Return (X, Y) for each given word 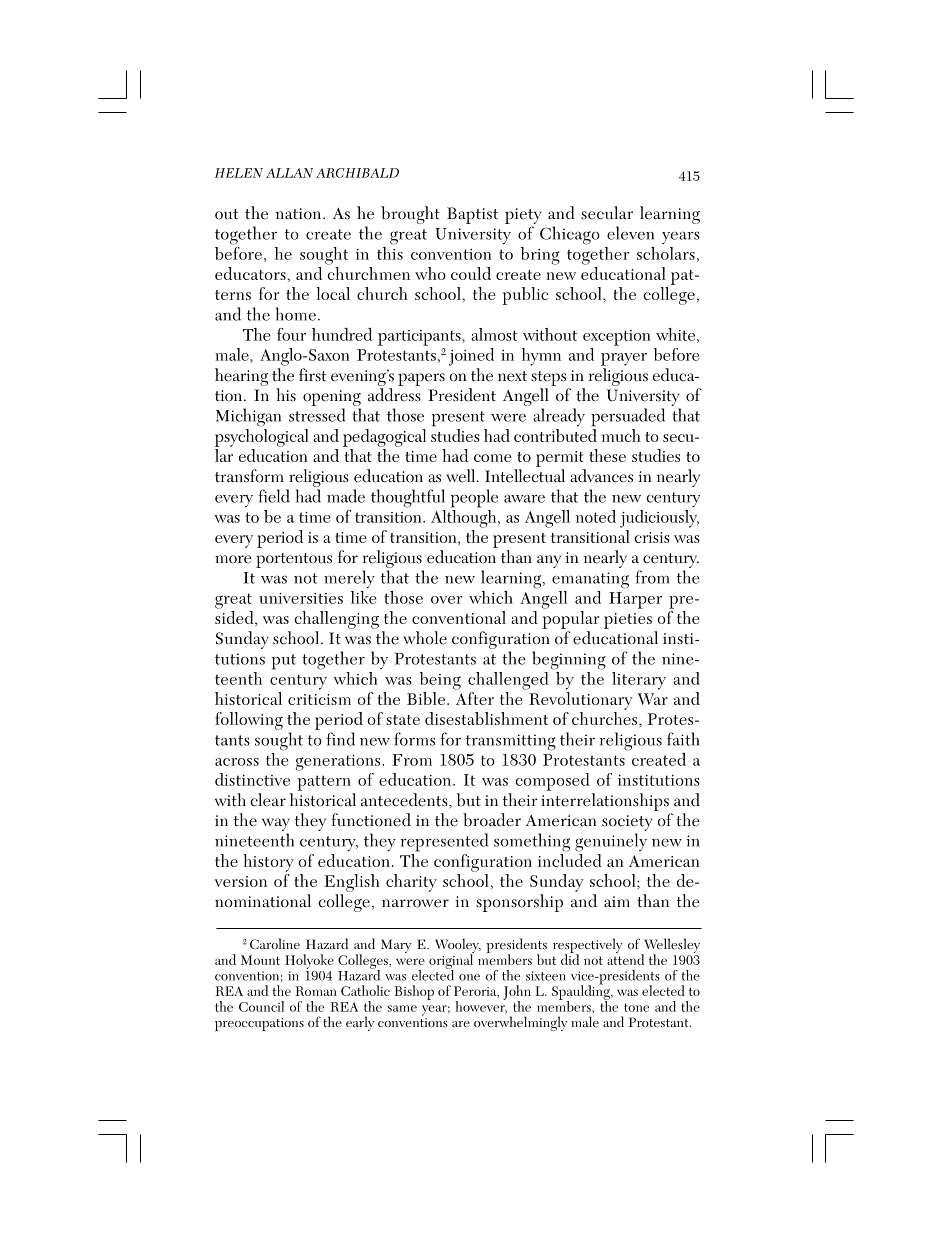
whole (425, 638)
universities (301, 598)
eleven (630, 233)
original (451, 961)
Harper (635, 600)
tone (636, 1007)
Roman (316, 991)
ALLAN (289, 173)
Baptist (472, 215)
